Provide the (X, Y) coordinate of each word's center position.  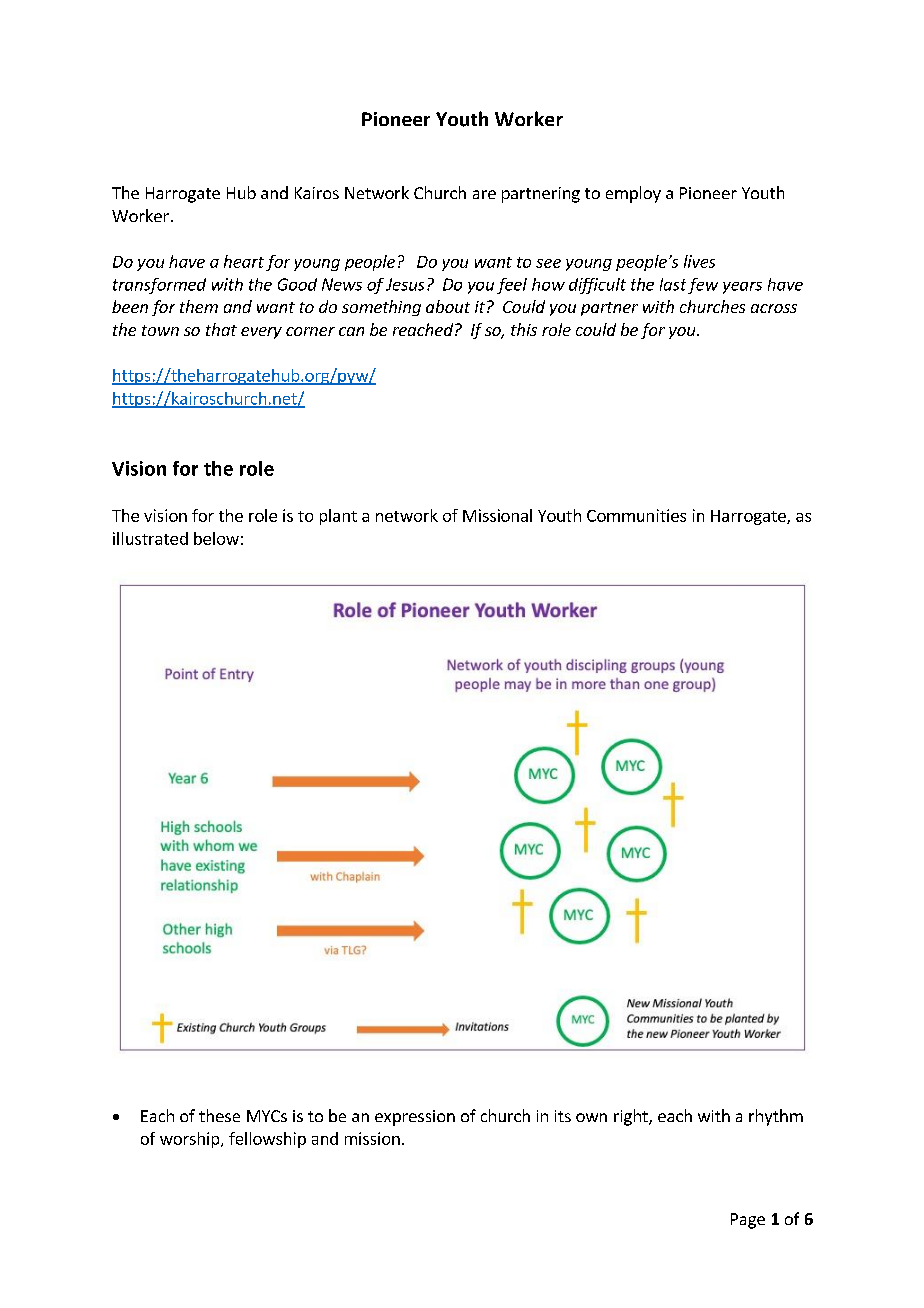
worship (191, 1140)
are (484, 194)
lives (699, 261)
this (524, 329)
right (632, 1117)
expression (415, 1118)
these (219, 1115)
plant (338, 517)
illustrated (150, 538)
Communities (636, 515)
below (216, 538)
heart (244, 261)
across (774, 308)
